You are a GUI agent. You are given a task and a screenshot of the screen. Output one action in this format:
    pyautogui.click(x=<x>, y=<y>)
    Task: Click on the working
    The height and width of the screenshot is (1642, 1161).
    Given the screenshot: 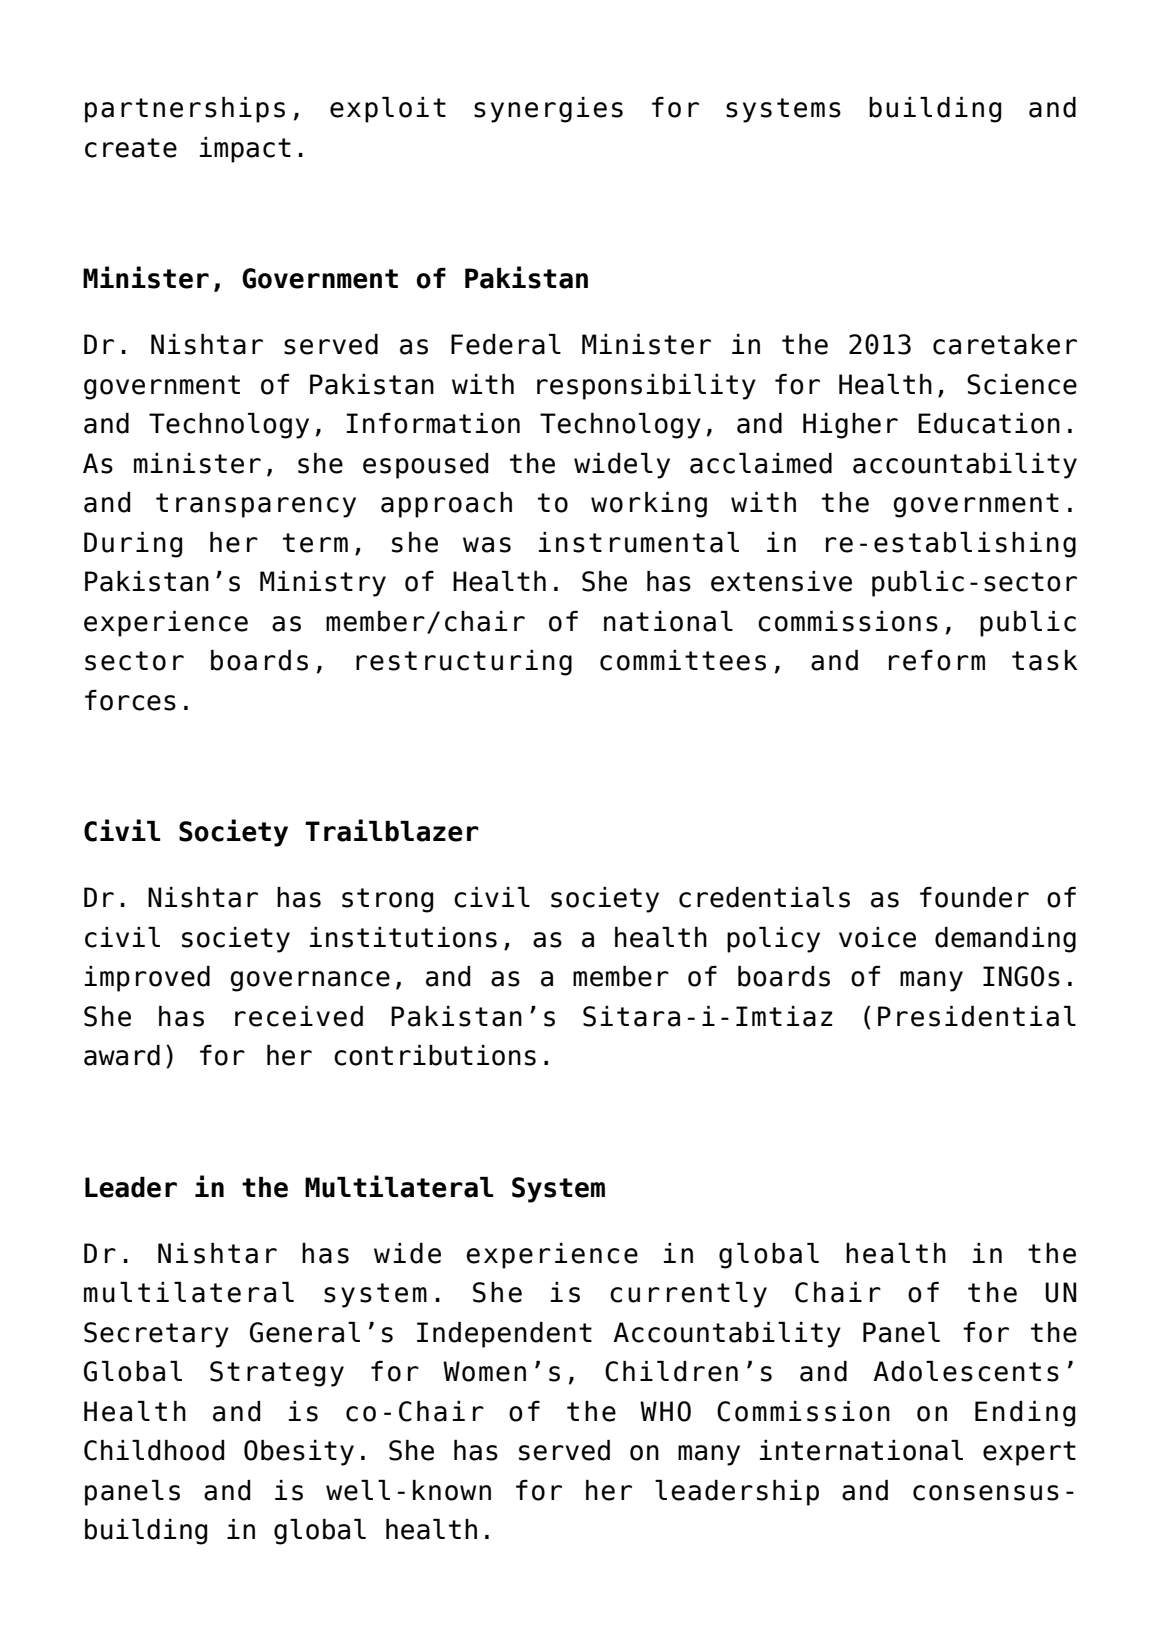 What is the action you would take?
    pyautogui.click(x=649, y=505)
